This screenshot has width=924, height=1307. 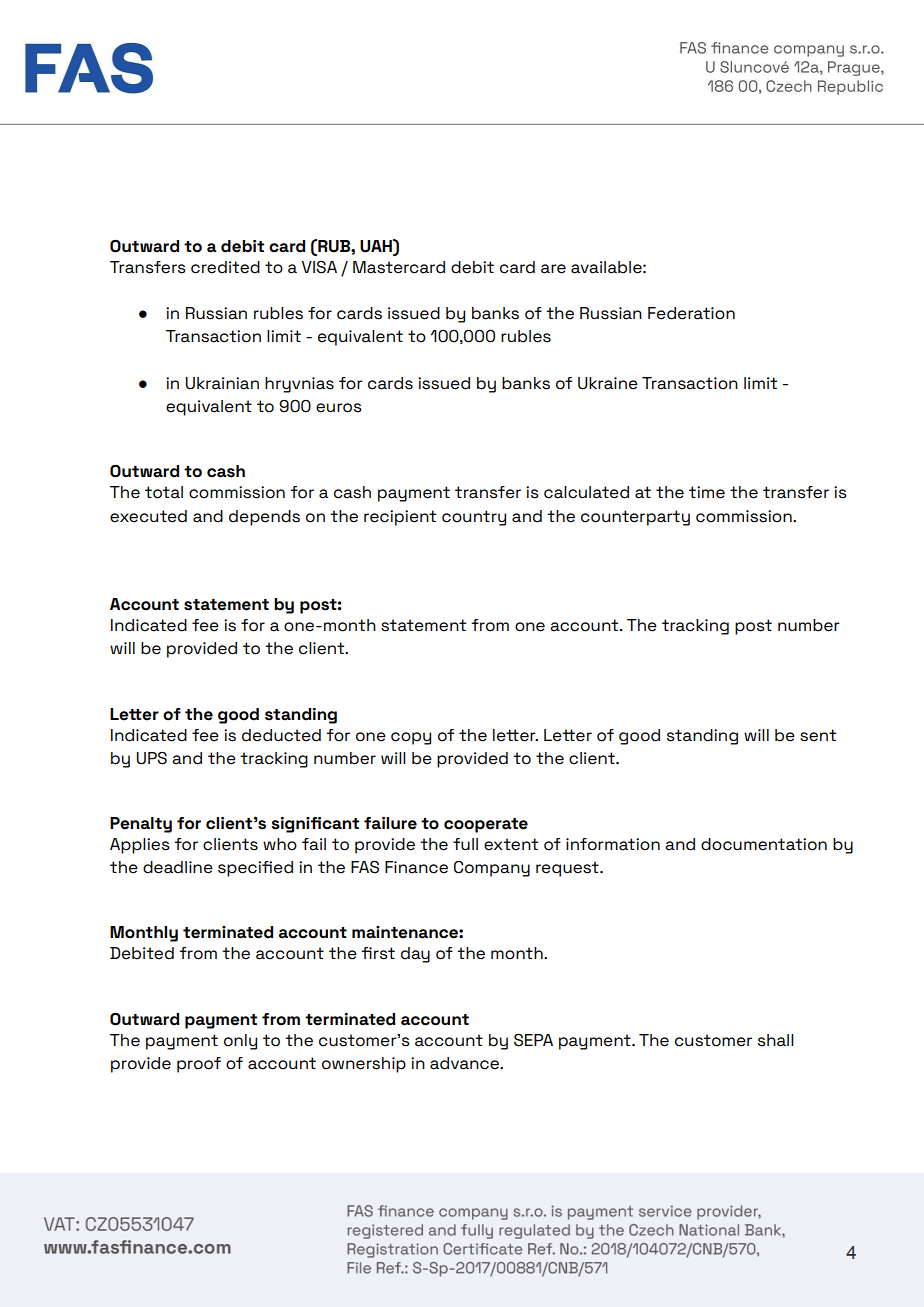 What do you see at coordinates (281, 735) in the screenshot?
I see `deducted` at bounding box center [281, 735].
